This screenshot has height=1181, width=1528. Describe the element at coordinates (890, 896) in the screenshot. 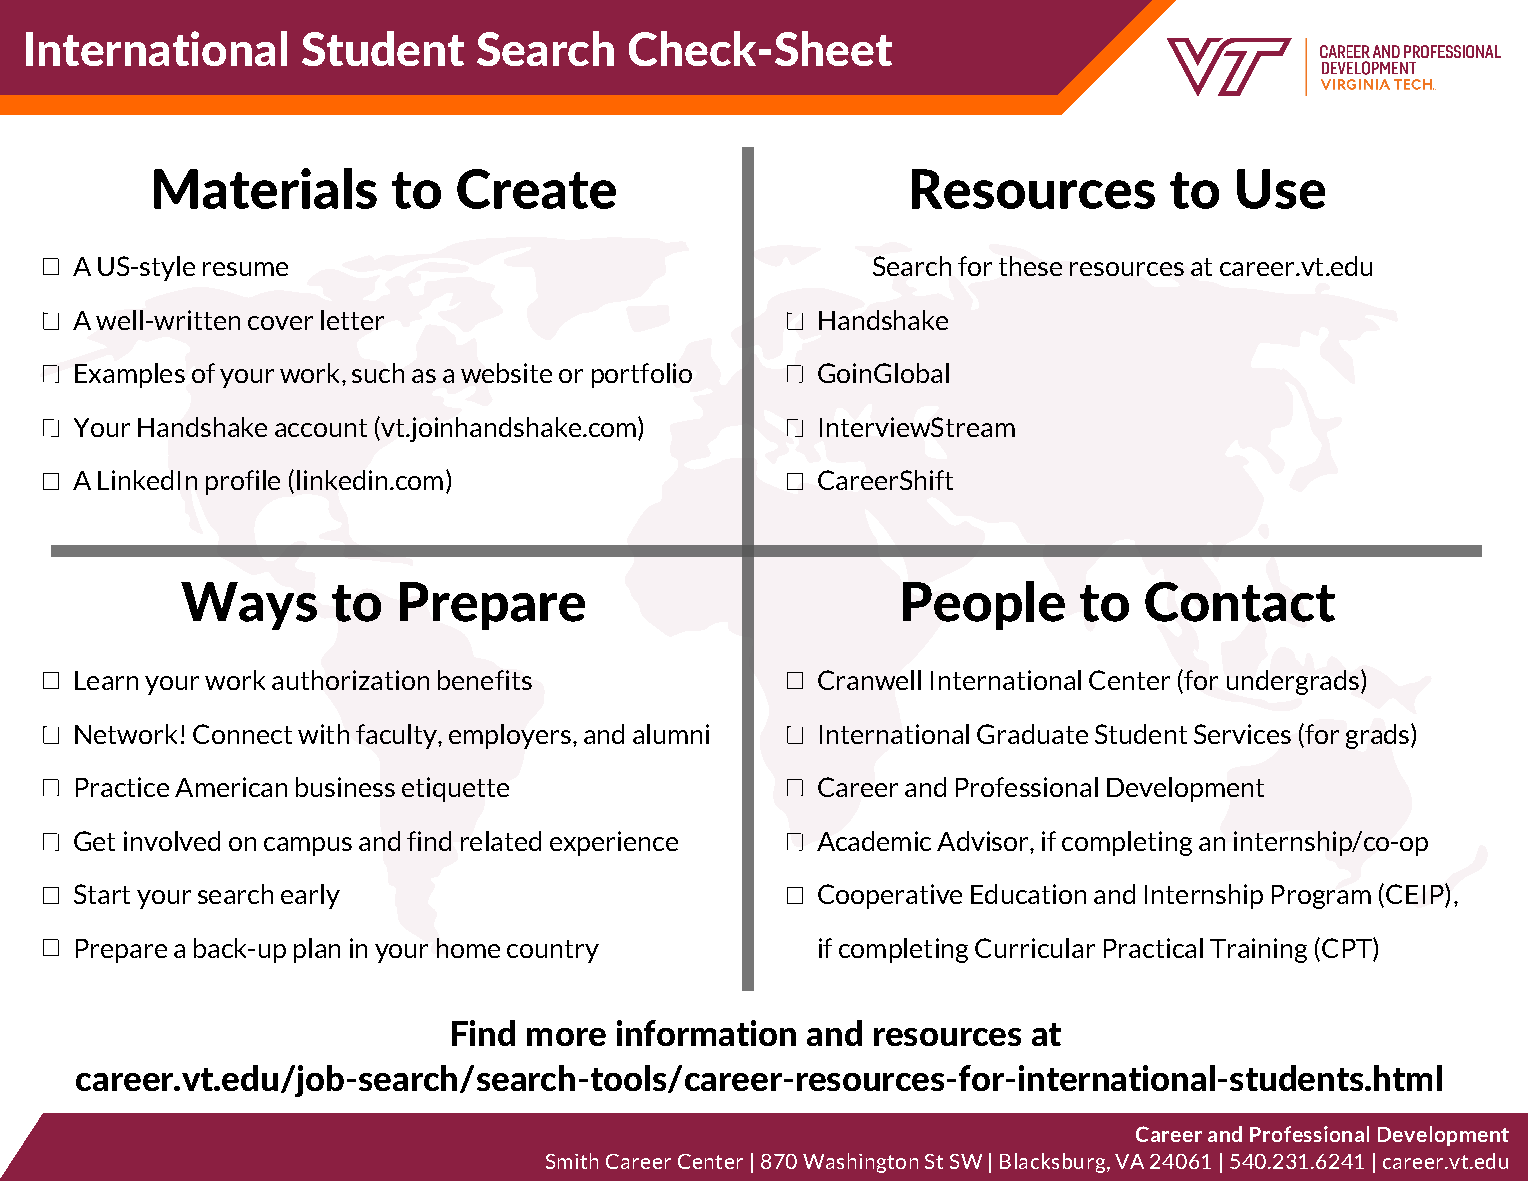

I see `Cooperative` at that location.
